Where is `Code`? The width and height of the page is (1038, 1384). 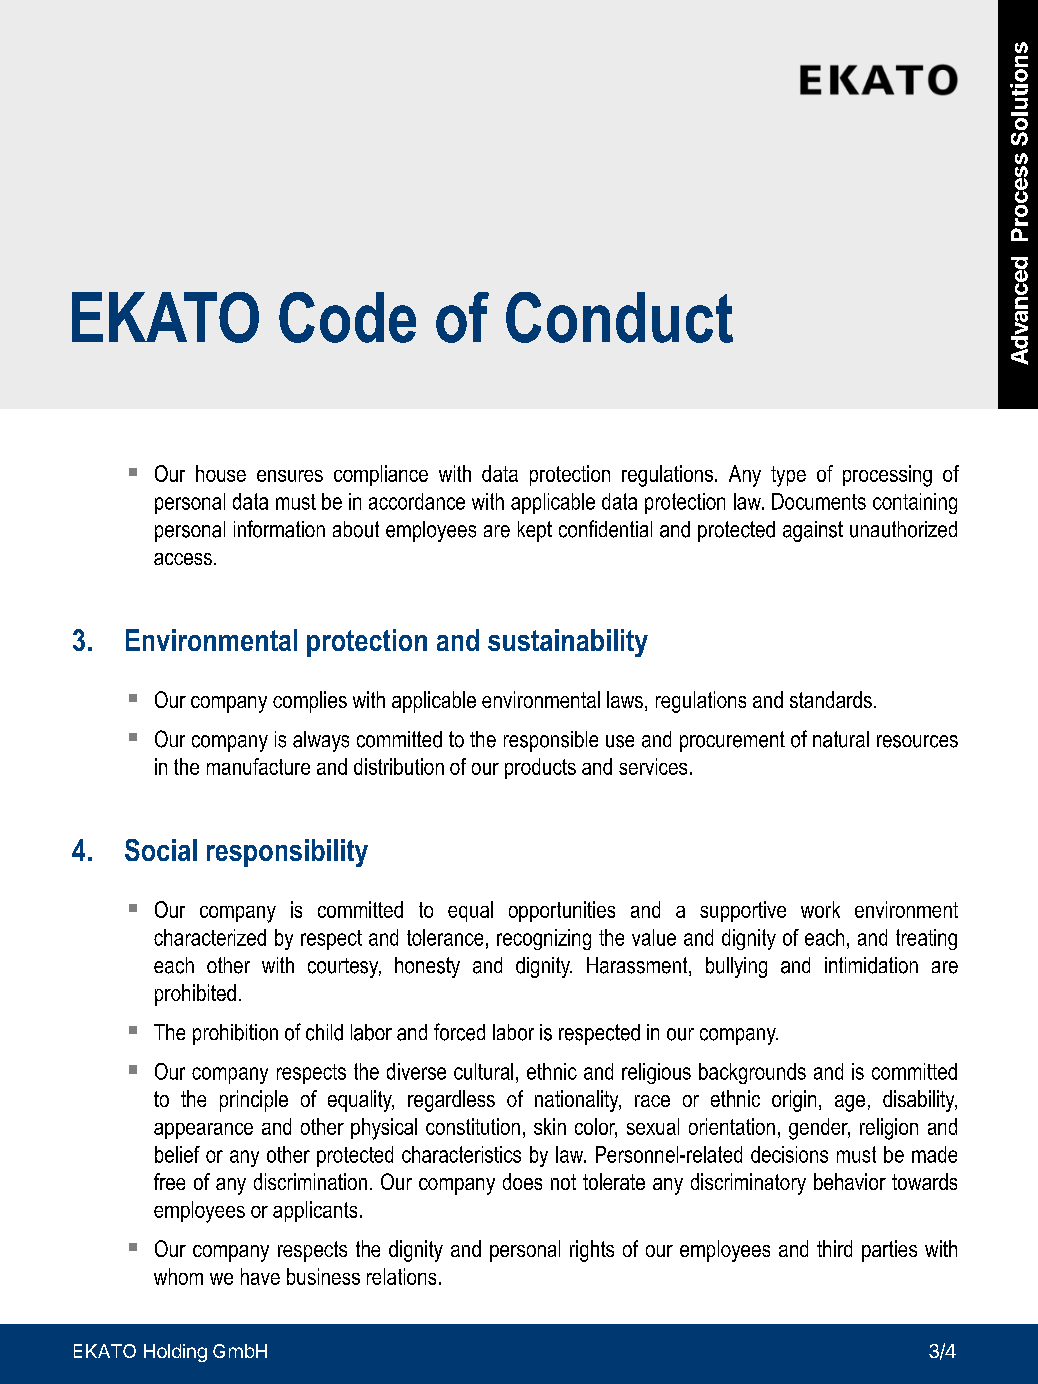 Code is located at coordinates (347, 317).
